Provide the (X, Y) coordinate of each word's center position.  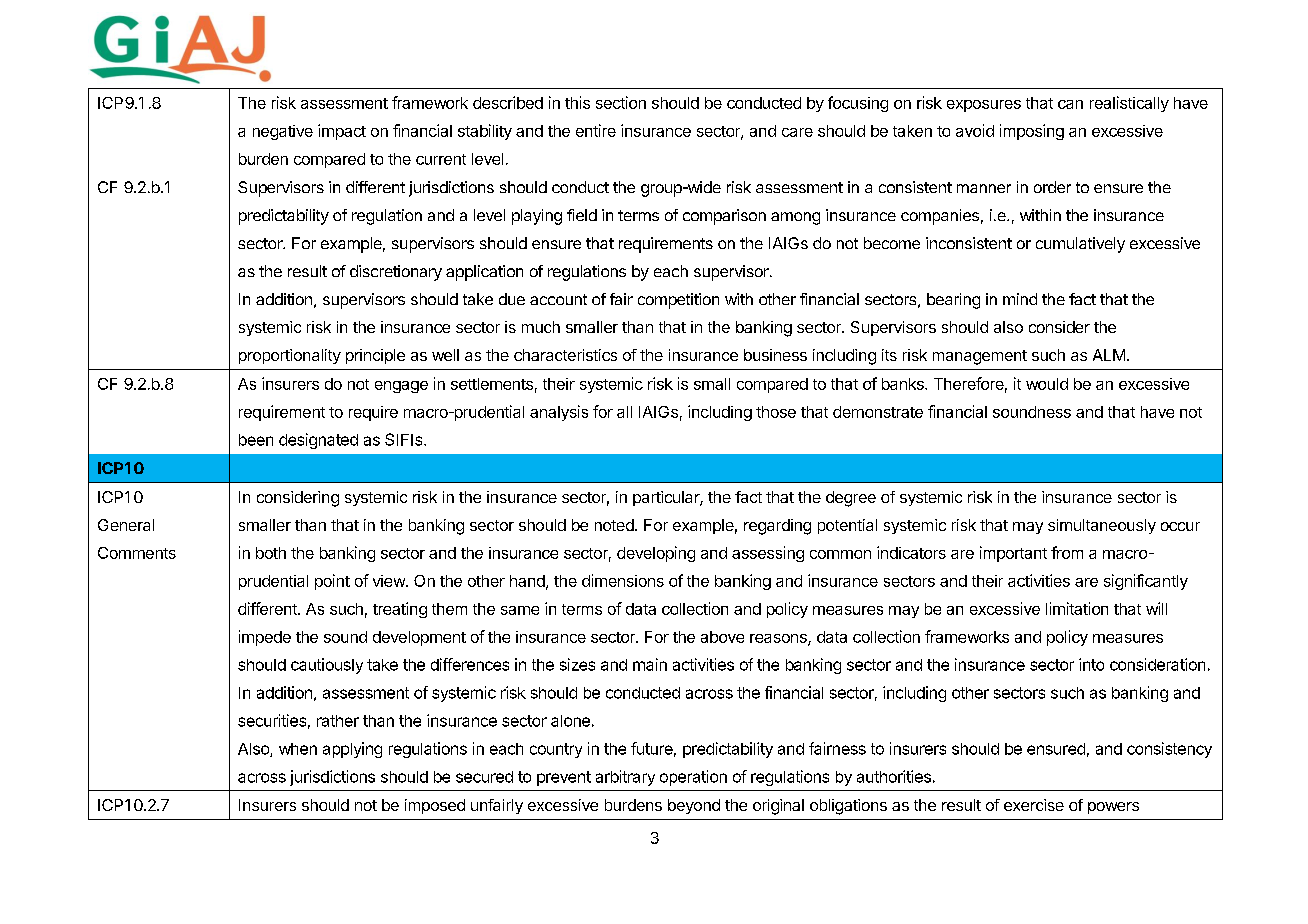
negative (283, 132)
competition (678, 301)
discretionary (396, 273)
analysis (559, 413)
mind (1020, 299)
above (722, 637)
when (298, 749)
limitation (1077, 608)
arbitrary (625, 778)
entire (596, 130)
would (1047, 384)
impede (265, 638)
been (256, 440)
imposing (1032, 132)
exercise (1034, 805)
